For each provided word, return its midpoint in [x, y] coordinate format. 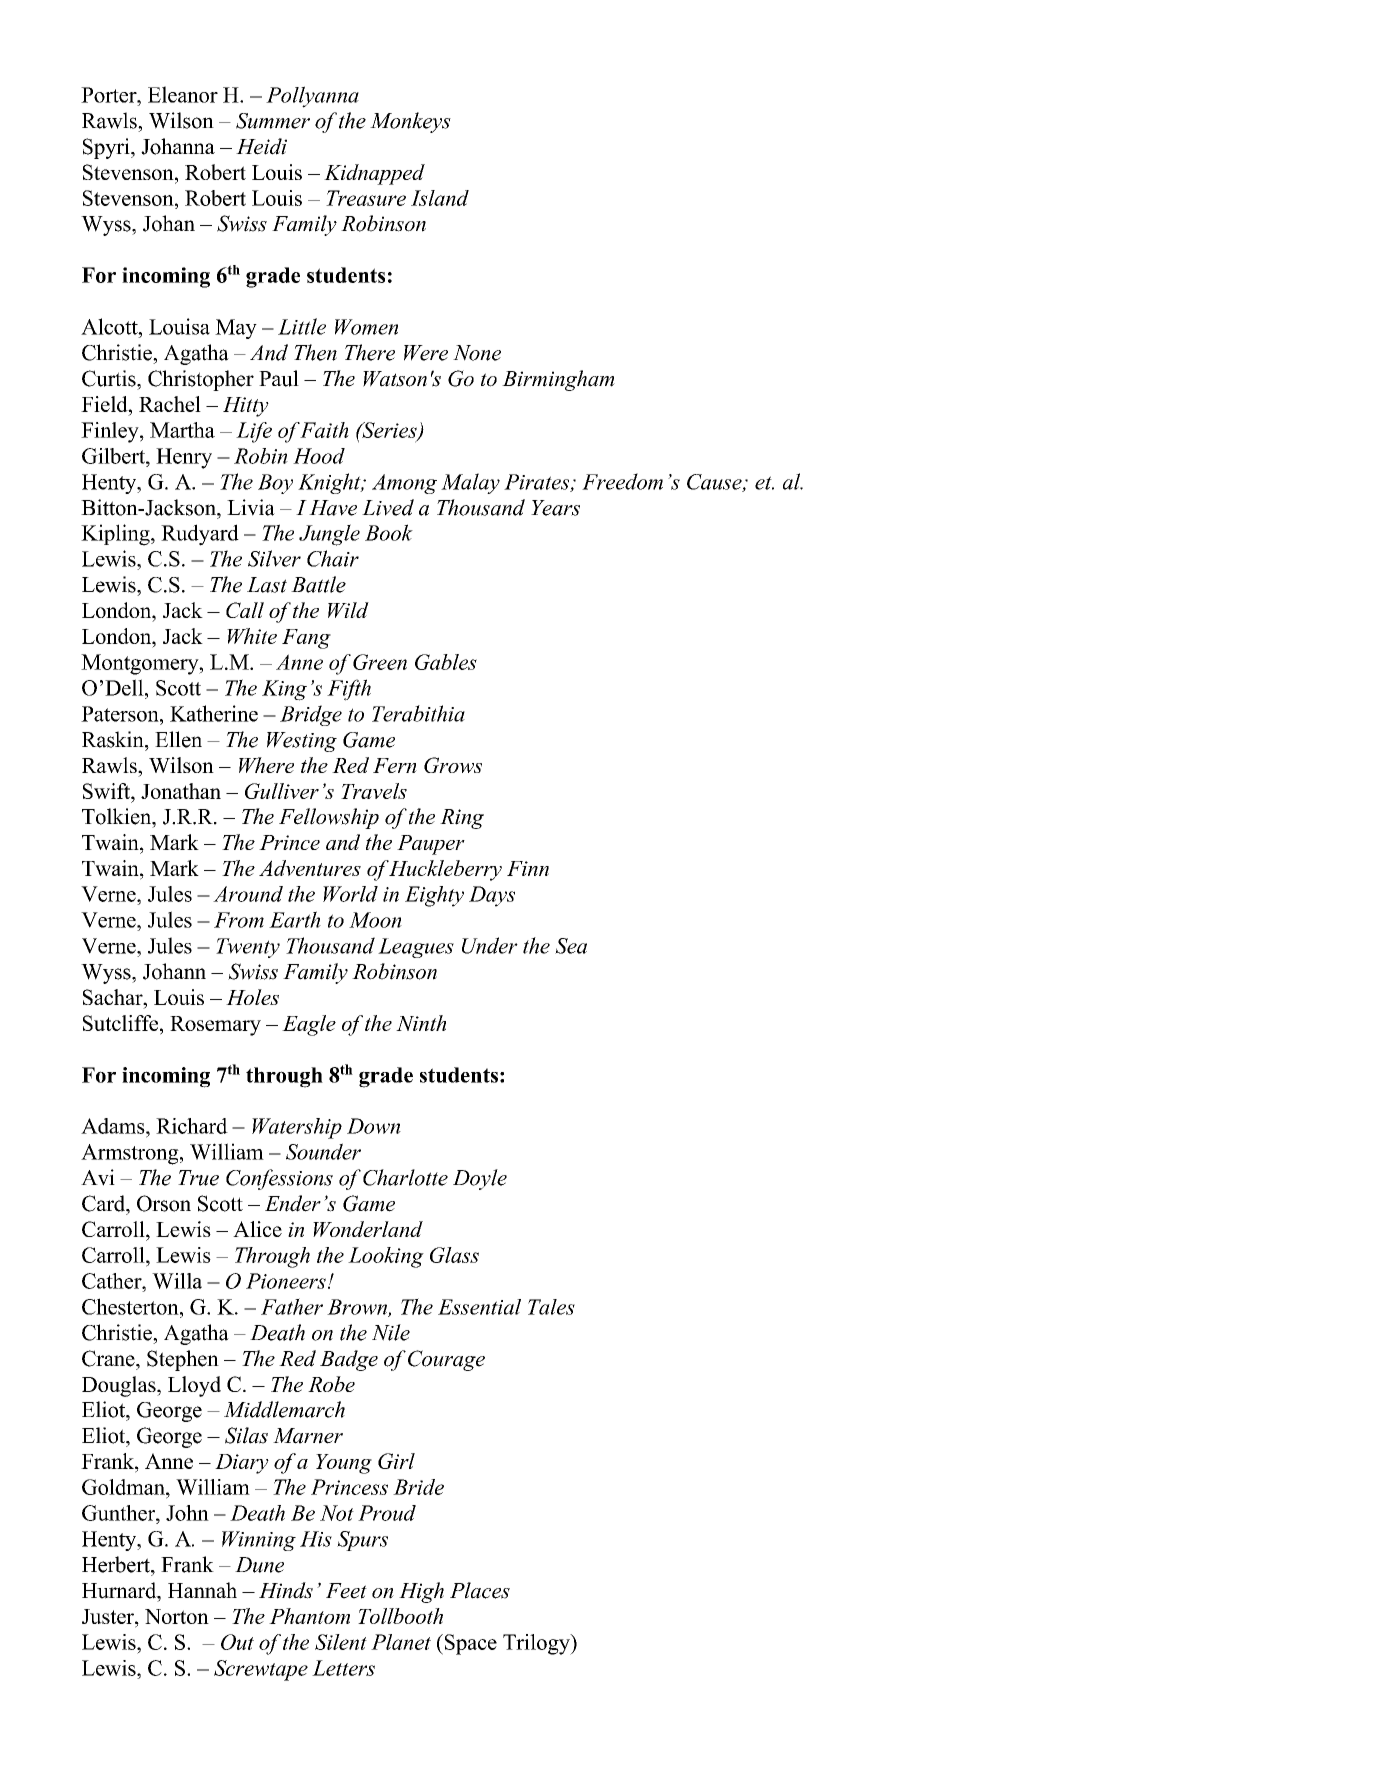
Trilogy [537, 1644]
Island [440, 198]
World [350, 894]
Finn [528, 868]
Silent [341, 1642]
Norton [177, 1616]
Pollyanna [312, 97]
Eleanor [183, 94]
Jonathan [181, 791]
